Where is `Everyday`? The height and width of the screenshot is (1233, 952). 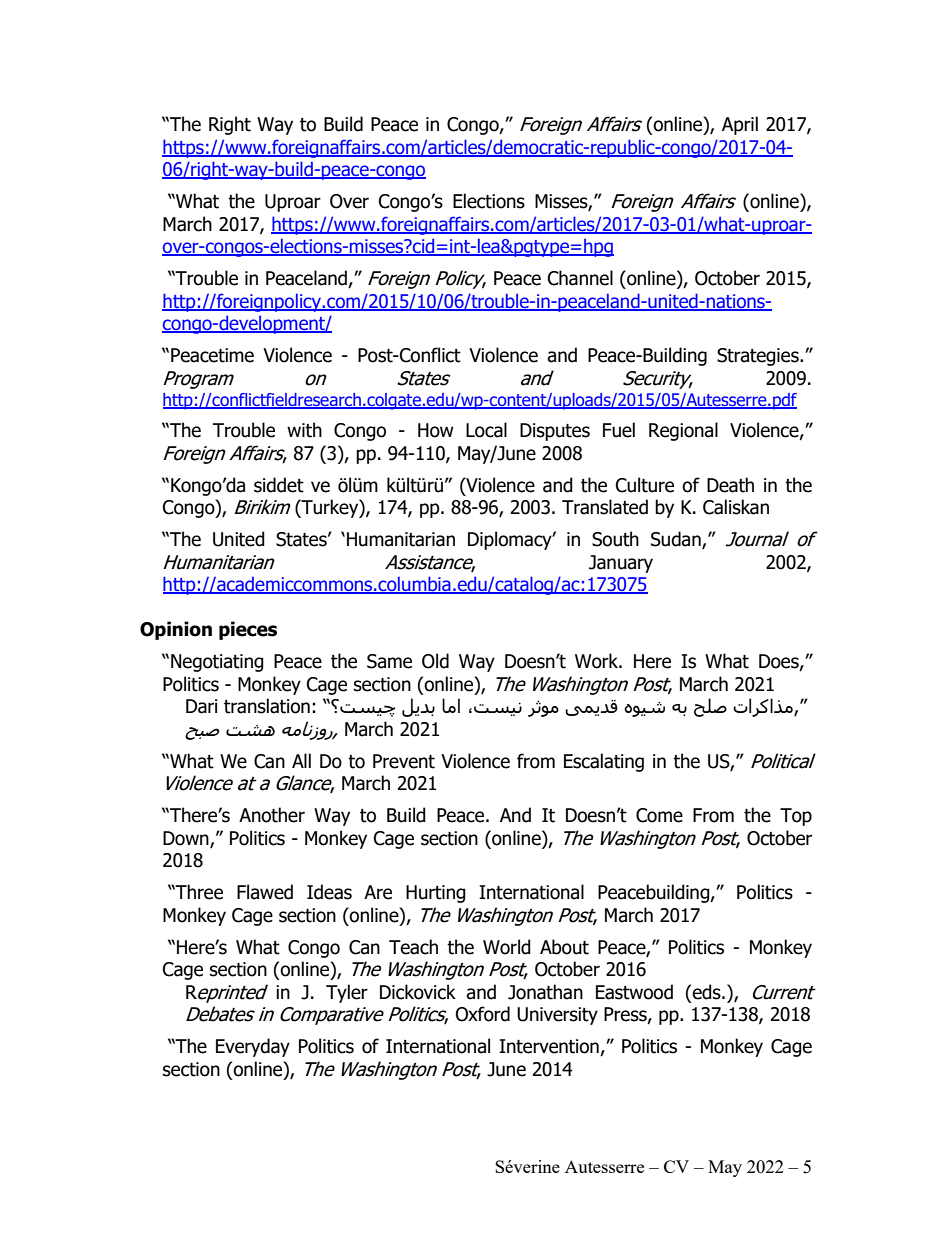 Everyday is located at coordinates (253, 1047).
